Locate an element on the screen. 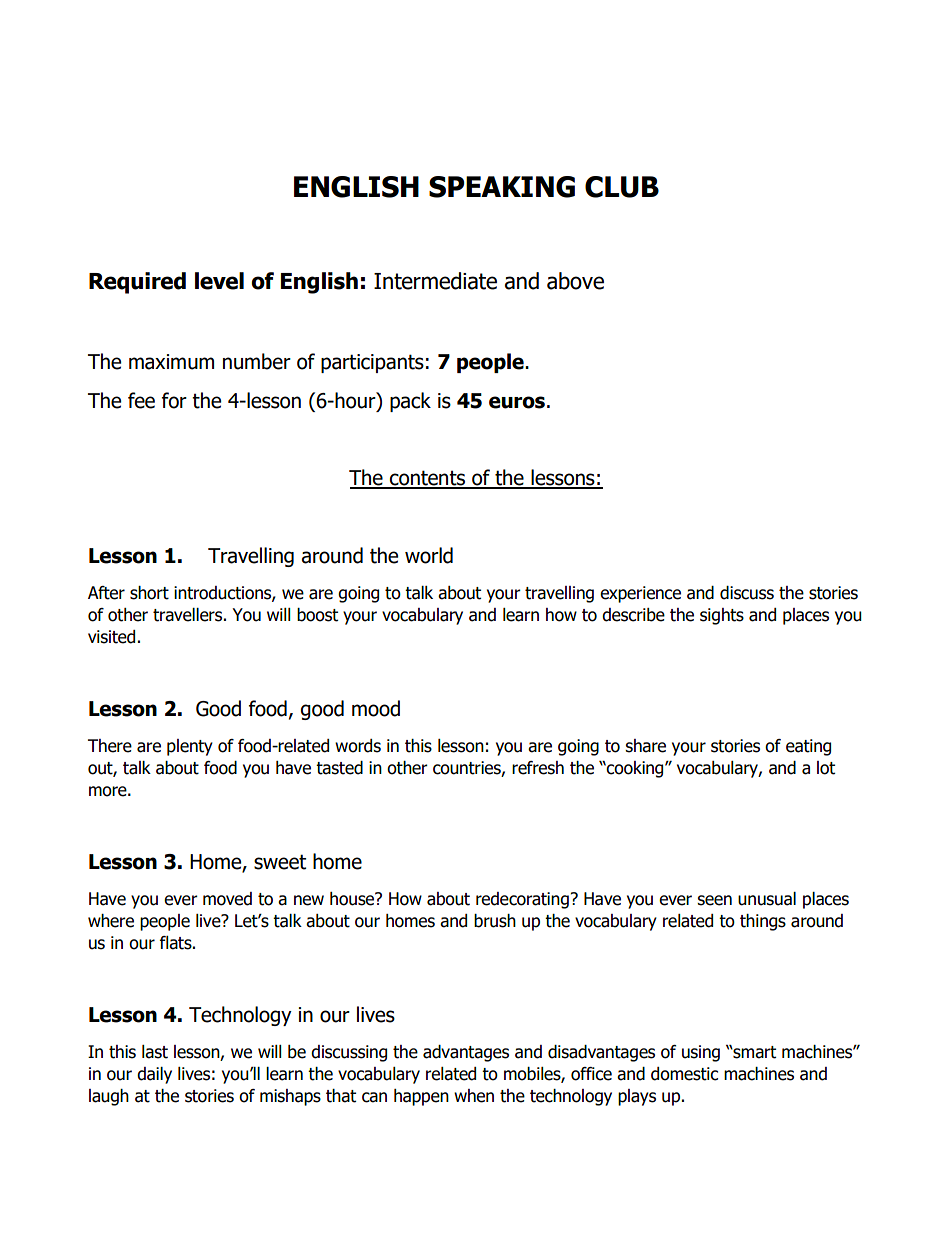 The height and width of the screenshot is (1233, 952). for is located at coordinates (174, 400).
